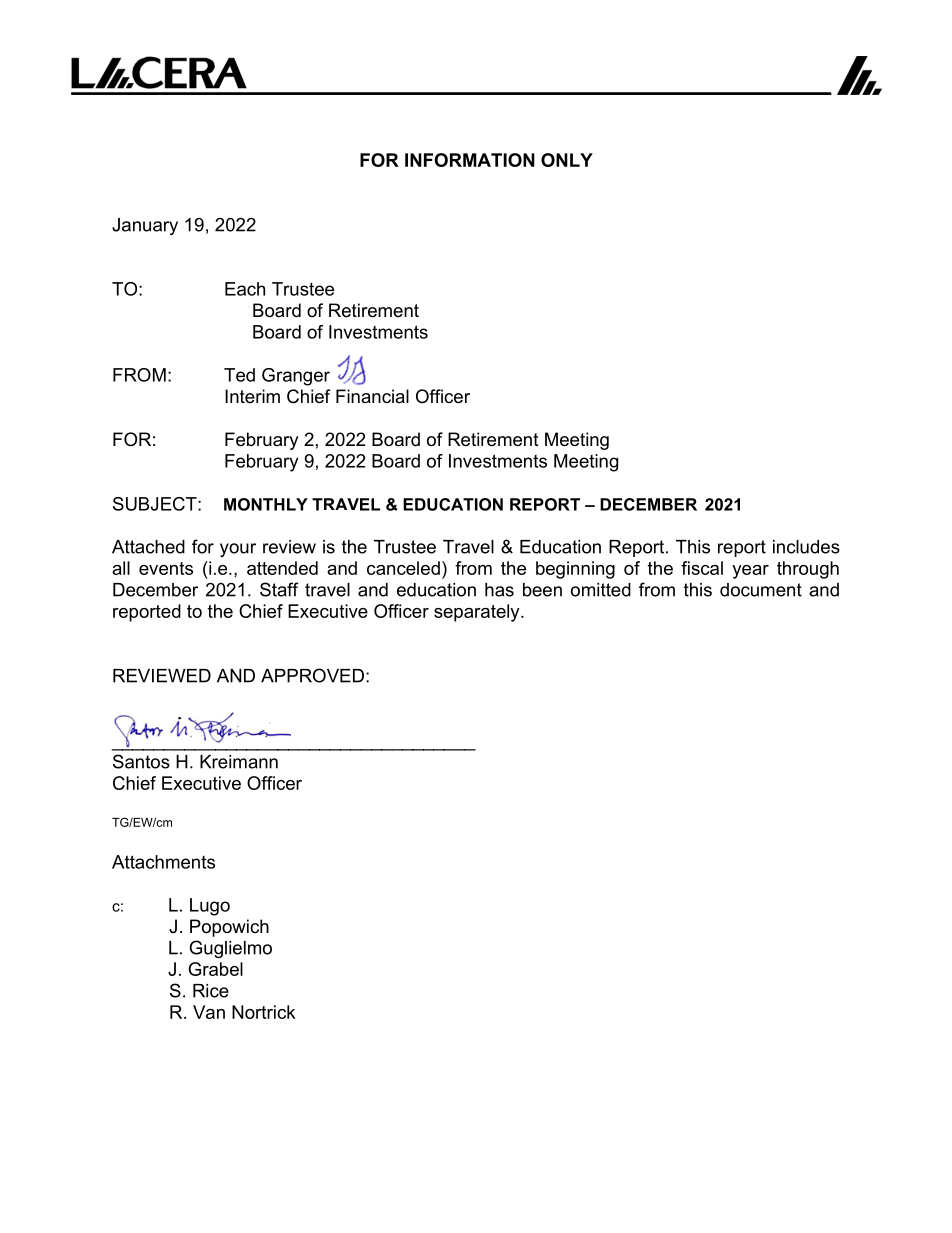 The image size is (952, 1233). I want to click on separately, so click(478, 613).
